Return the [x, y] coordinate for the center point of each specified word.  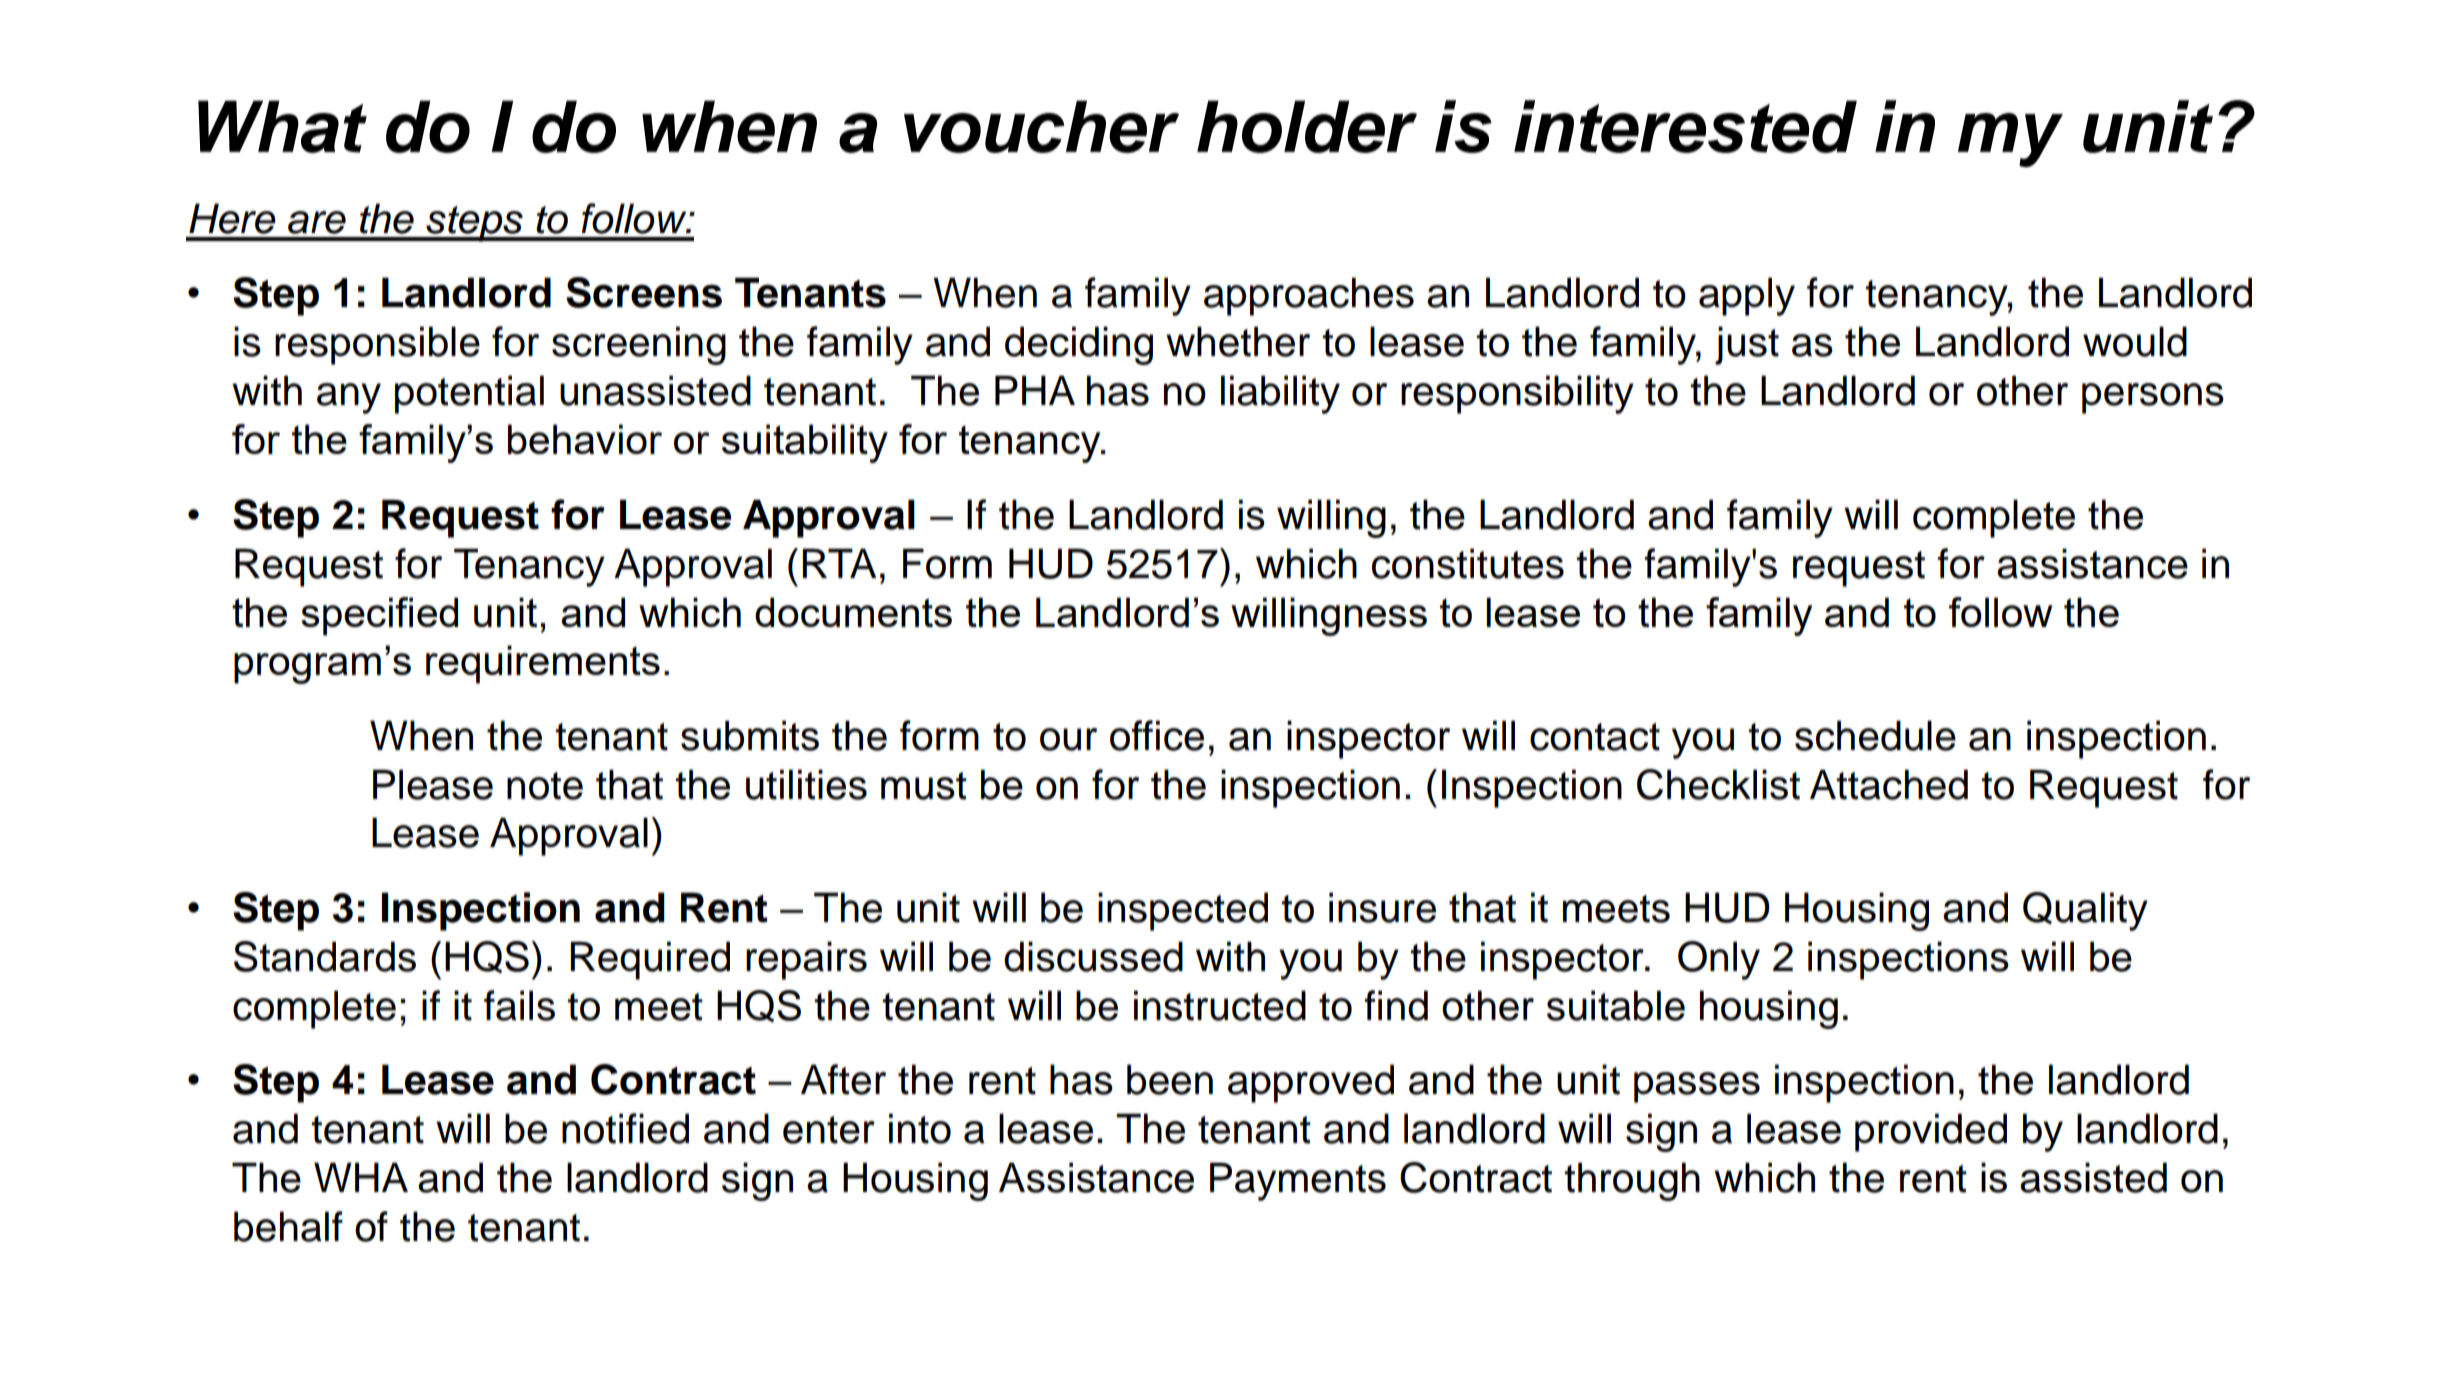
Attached [1889, 784]
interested [1685, 126]
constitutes [1468, 563]
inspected [1183, 911]
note [545, 786]
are [317, 222]
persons [2153, 398]
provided [1931, 1132]
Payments [1298, 1181]
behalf [288, 1226]
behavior [585, 439]
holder [1307, 126]
